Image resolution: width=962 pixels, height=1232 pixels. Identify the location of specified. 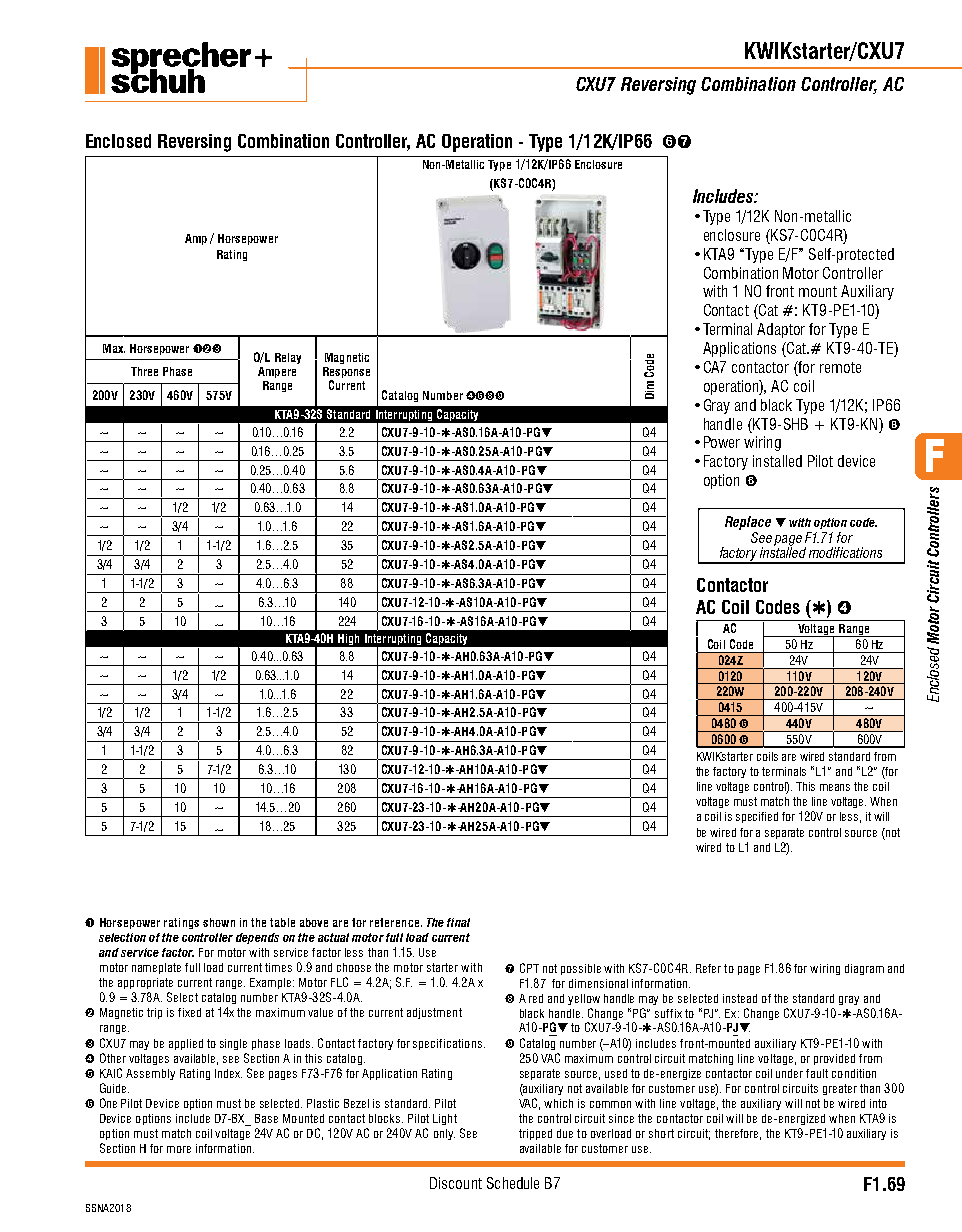
(757, 817).
